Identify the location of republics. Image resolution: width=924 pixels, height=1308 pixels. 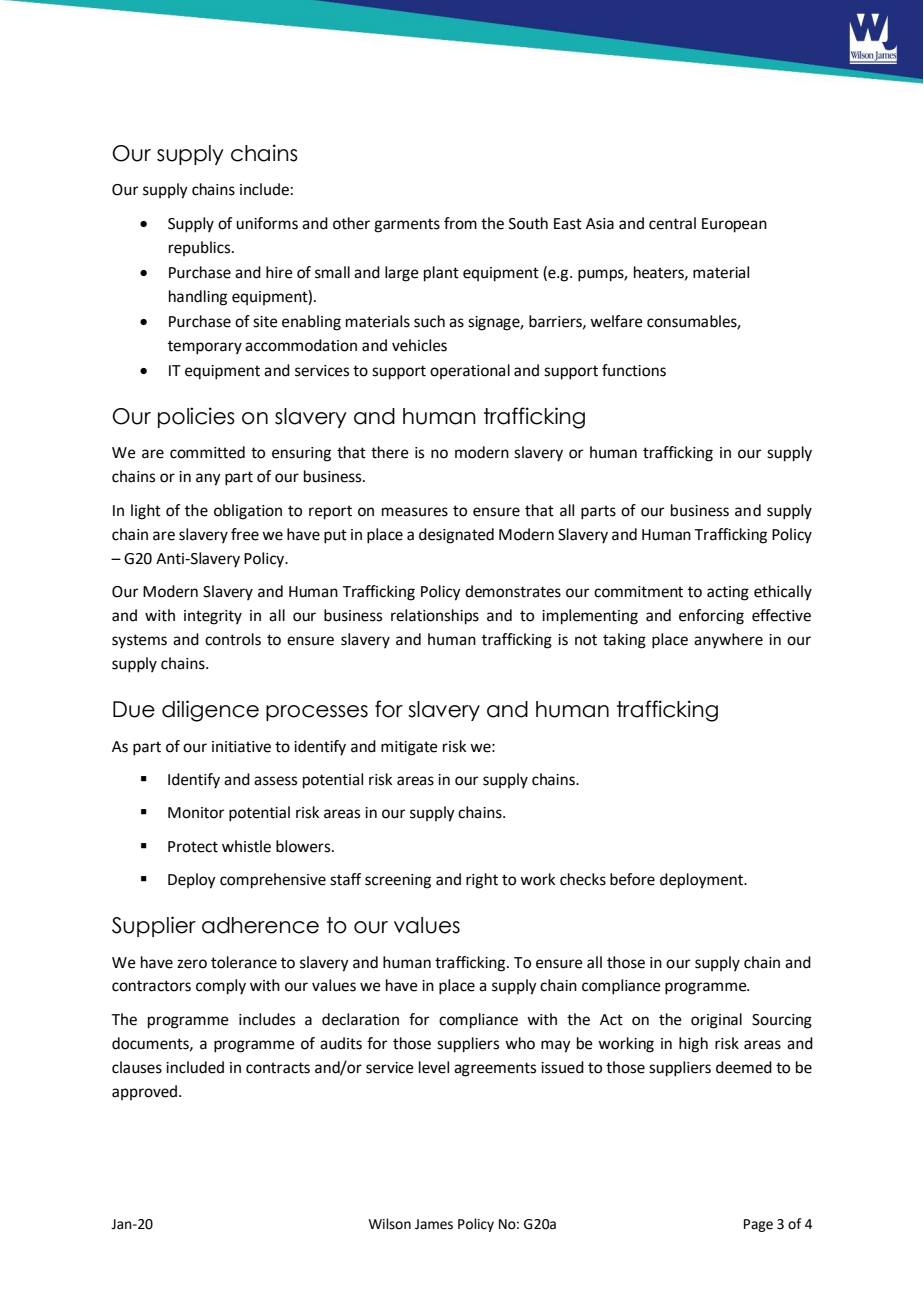
(201, 248).
